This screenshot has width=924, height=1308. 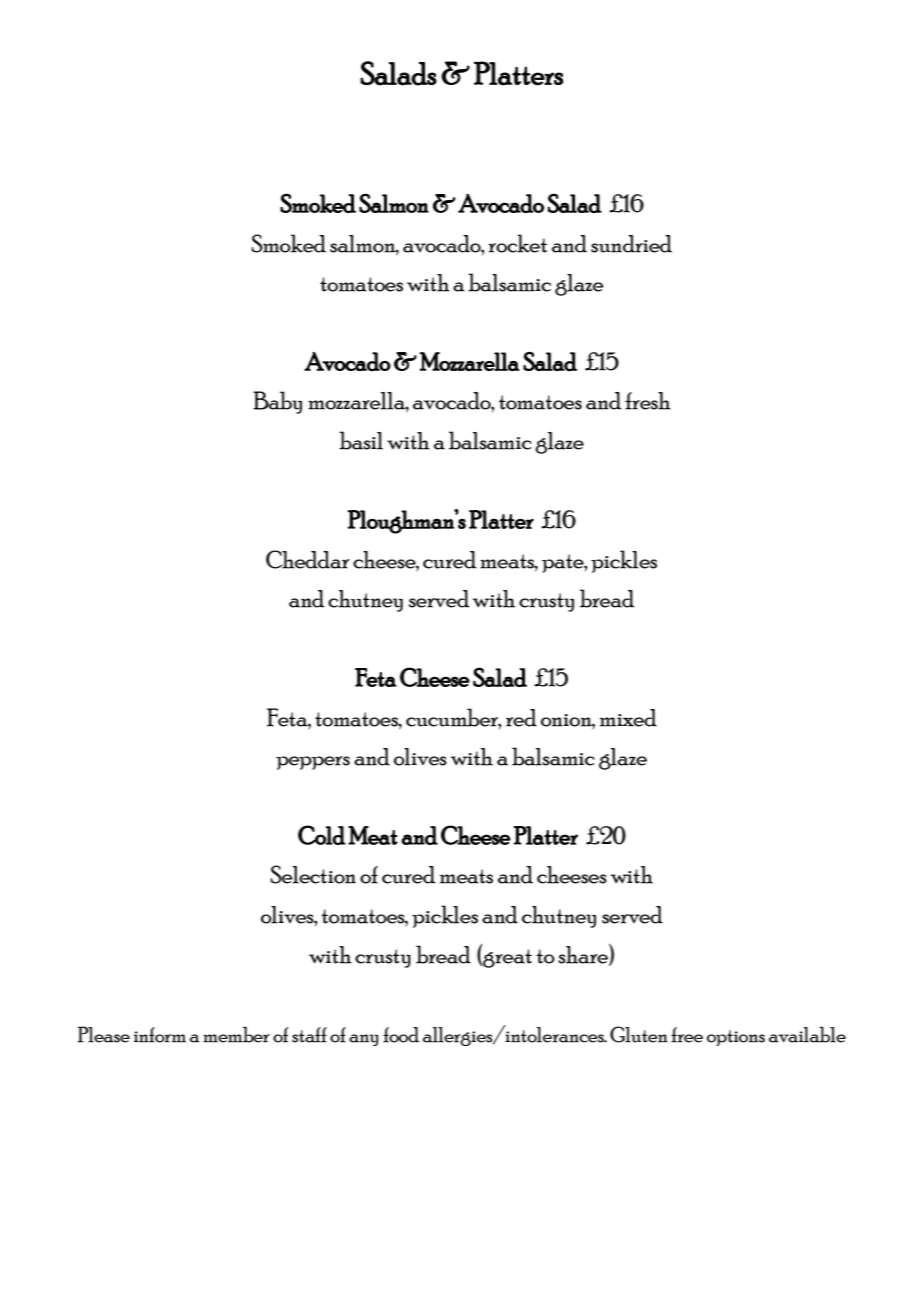 I want to click on inform, so click(x=160, y=1035).
